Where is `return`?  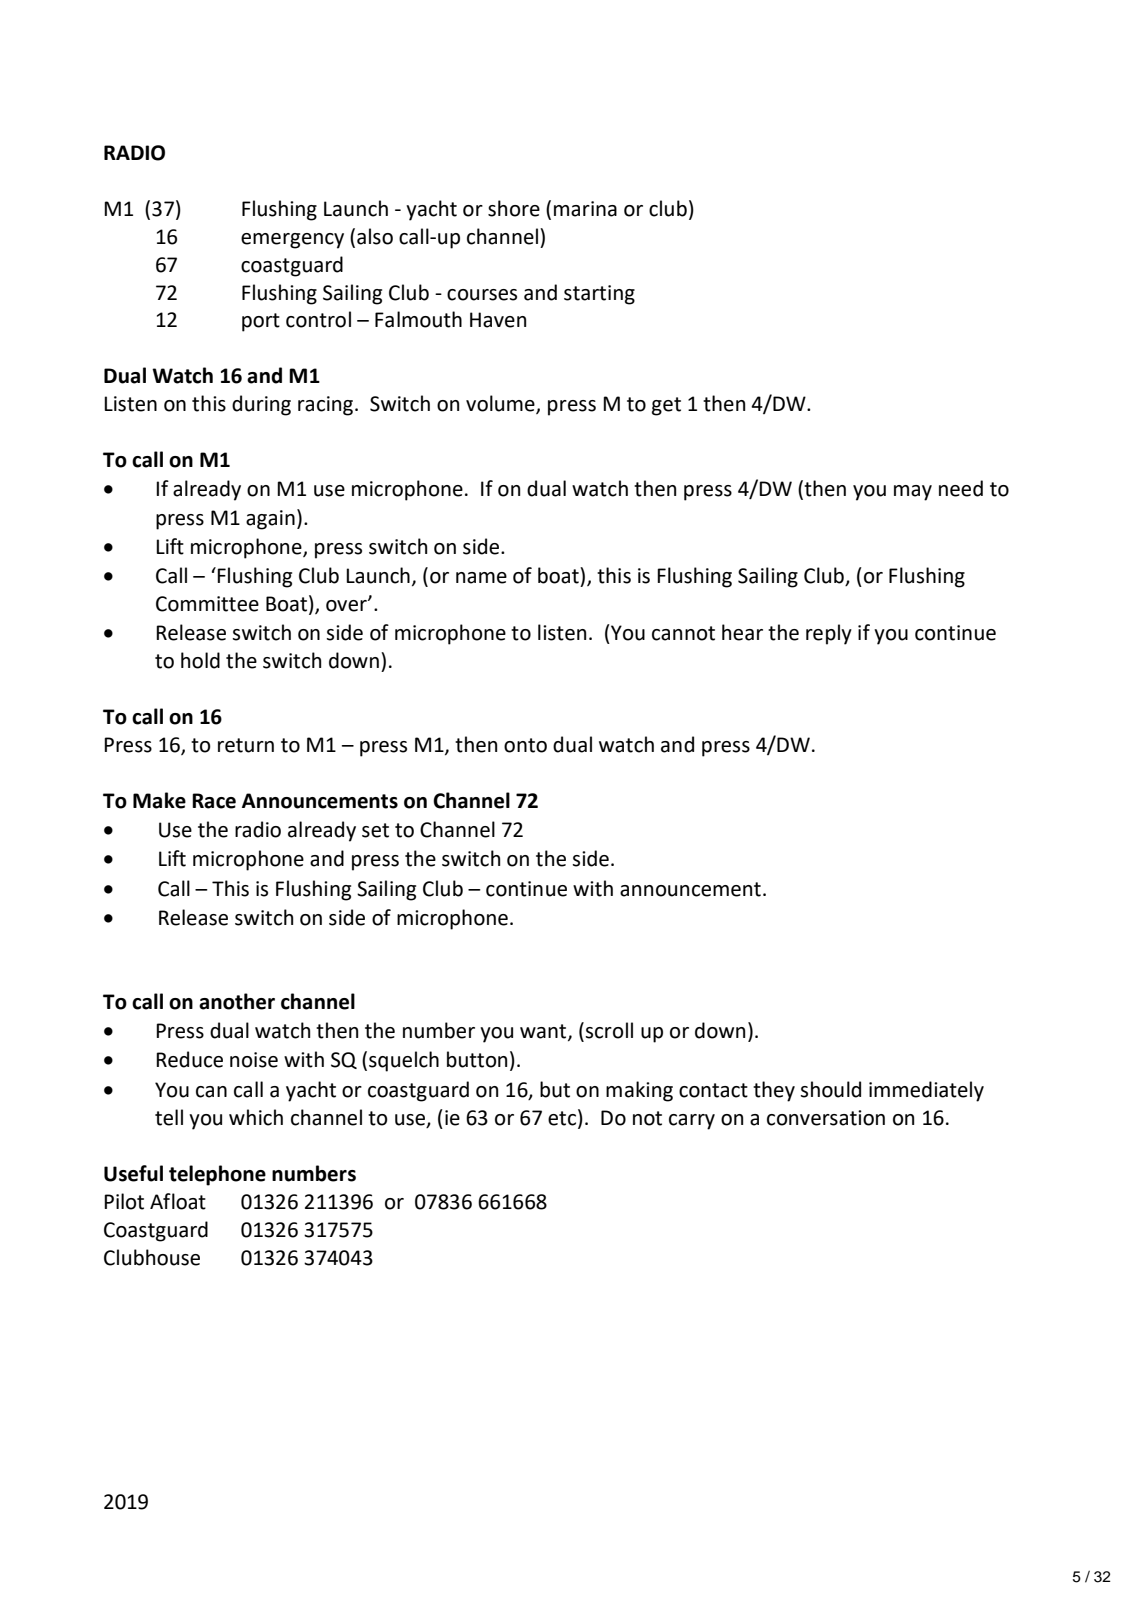
return is located at coordinates (246, 745).
